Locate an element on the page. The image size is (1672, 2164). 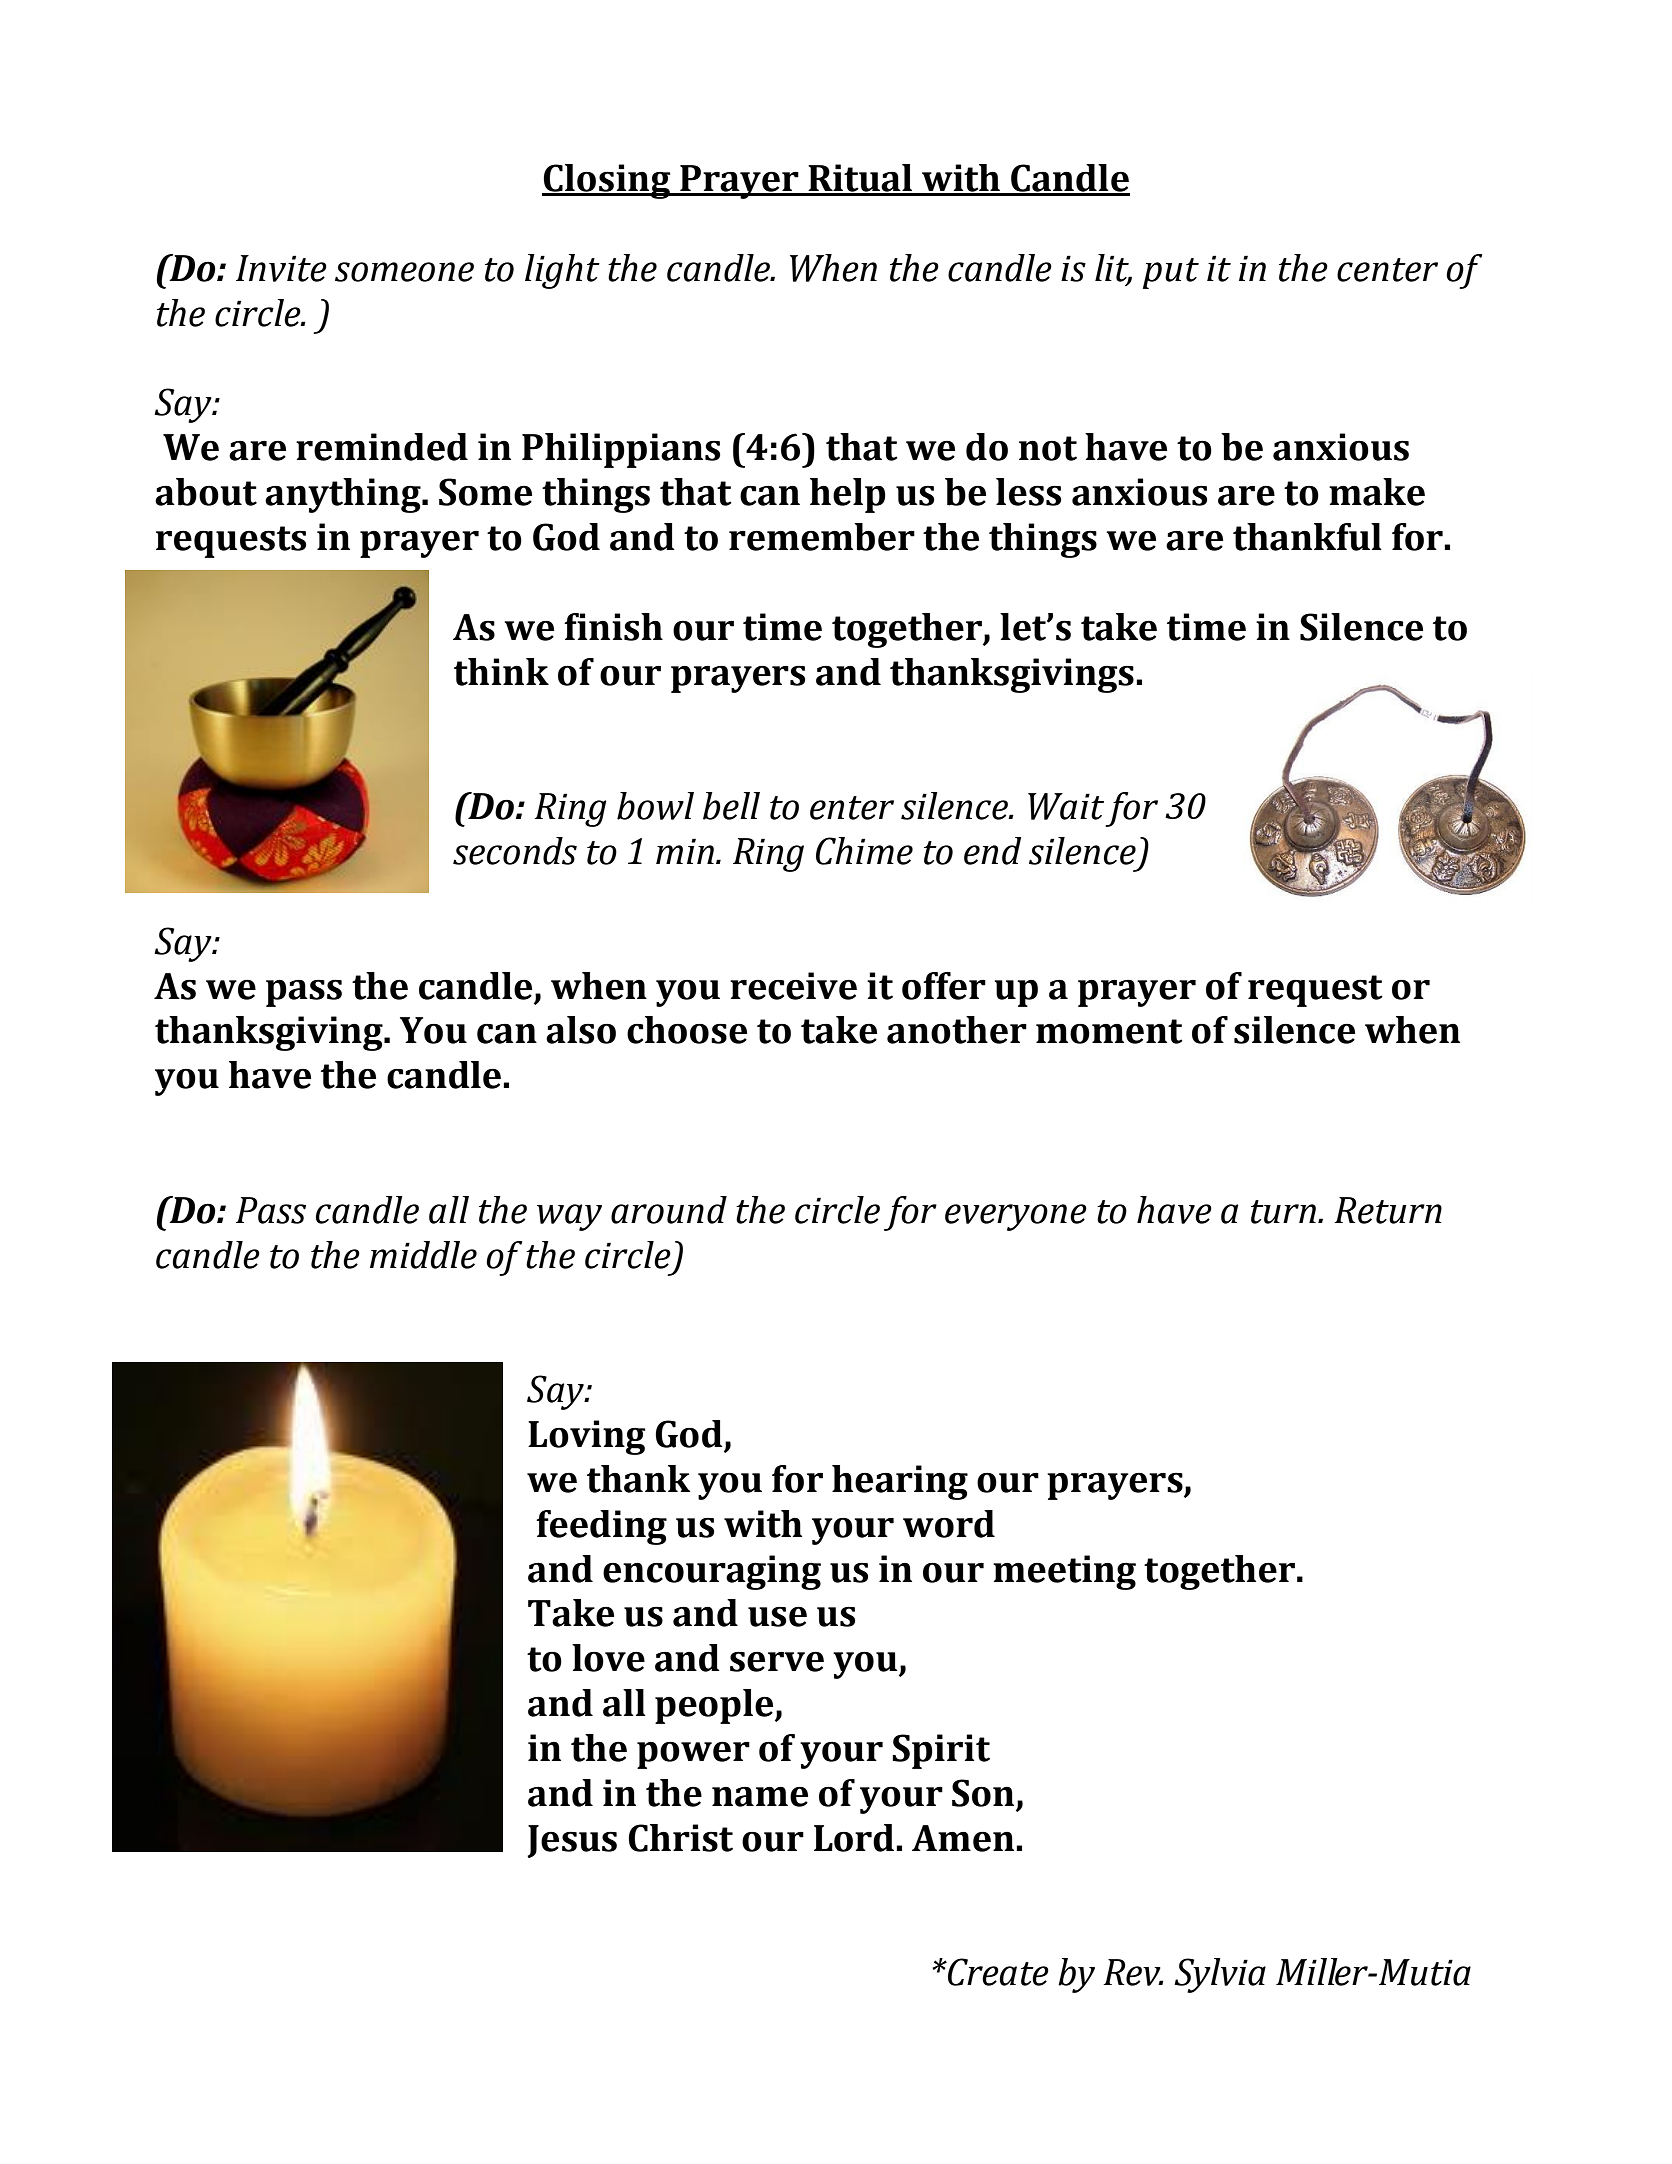
receive is located at coordinates (793, 986).
